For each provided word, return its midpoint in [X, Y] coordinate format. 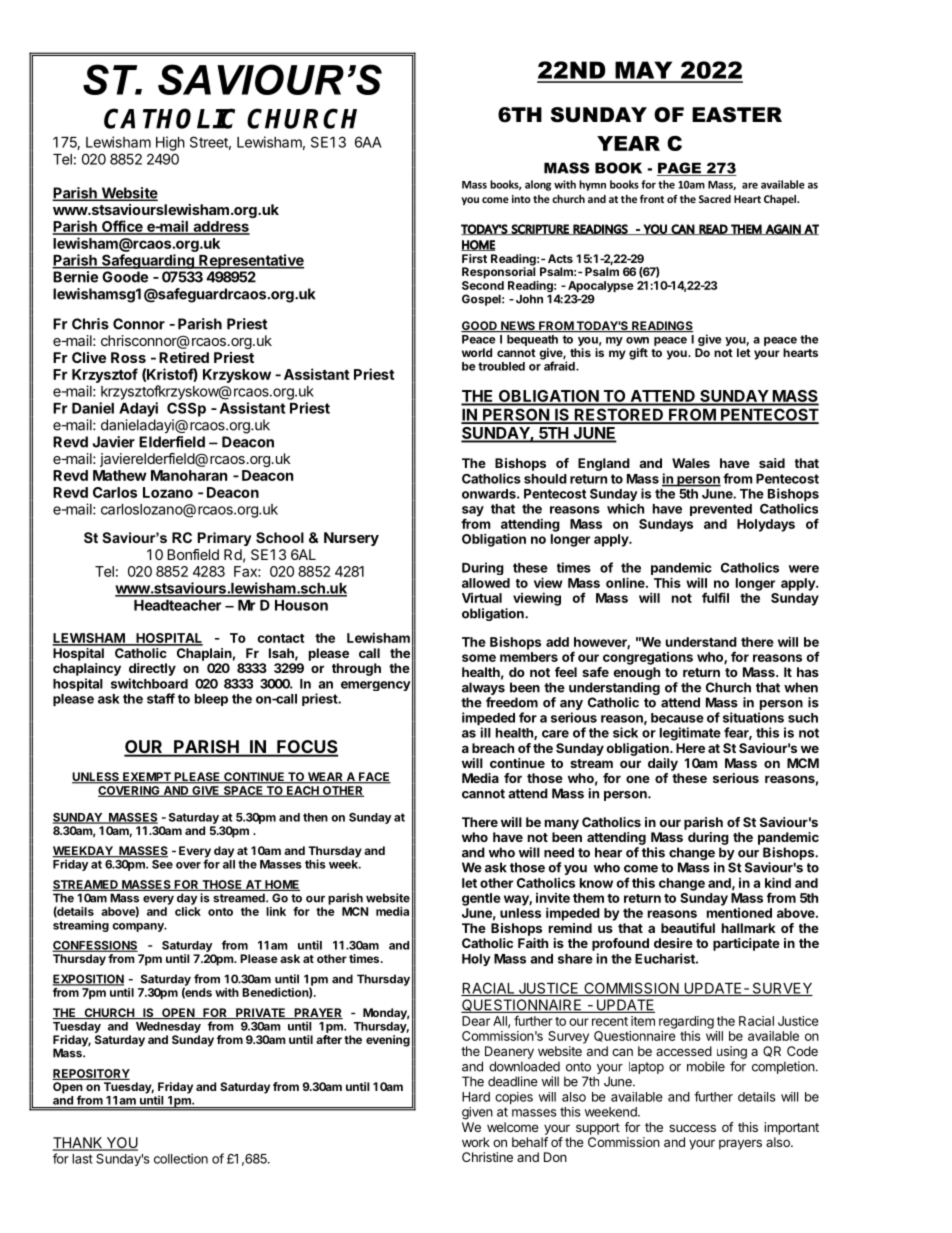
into [521, 199]
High [170, 143]
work [476, 1142]
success [692, 1128]
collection [181, 1158]
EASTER [737, 115]
